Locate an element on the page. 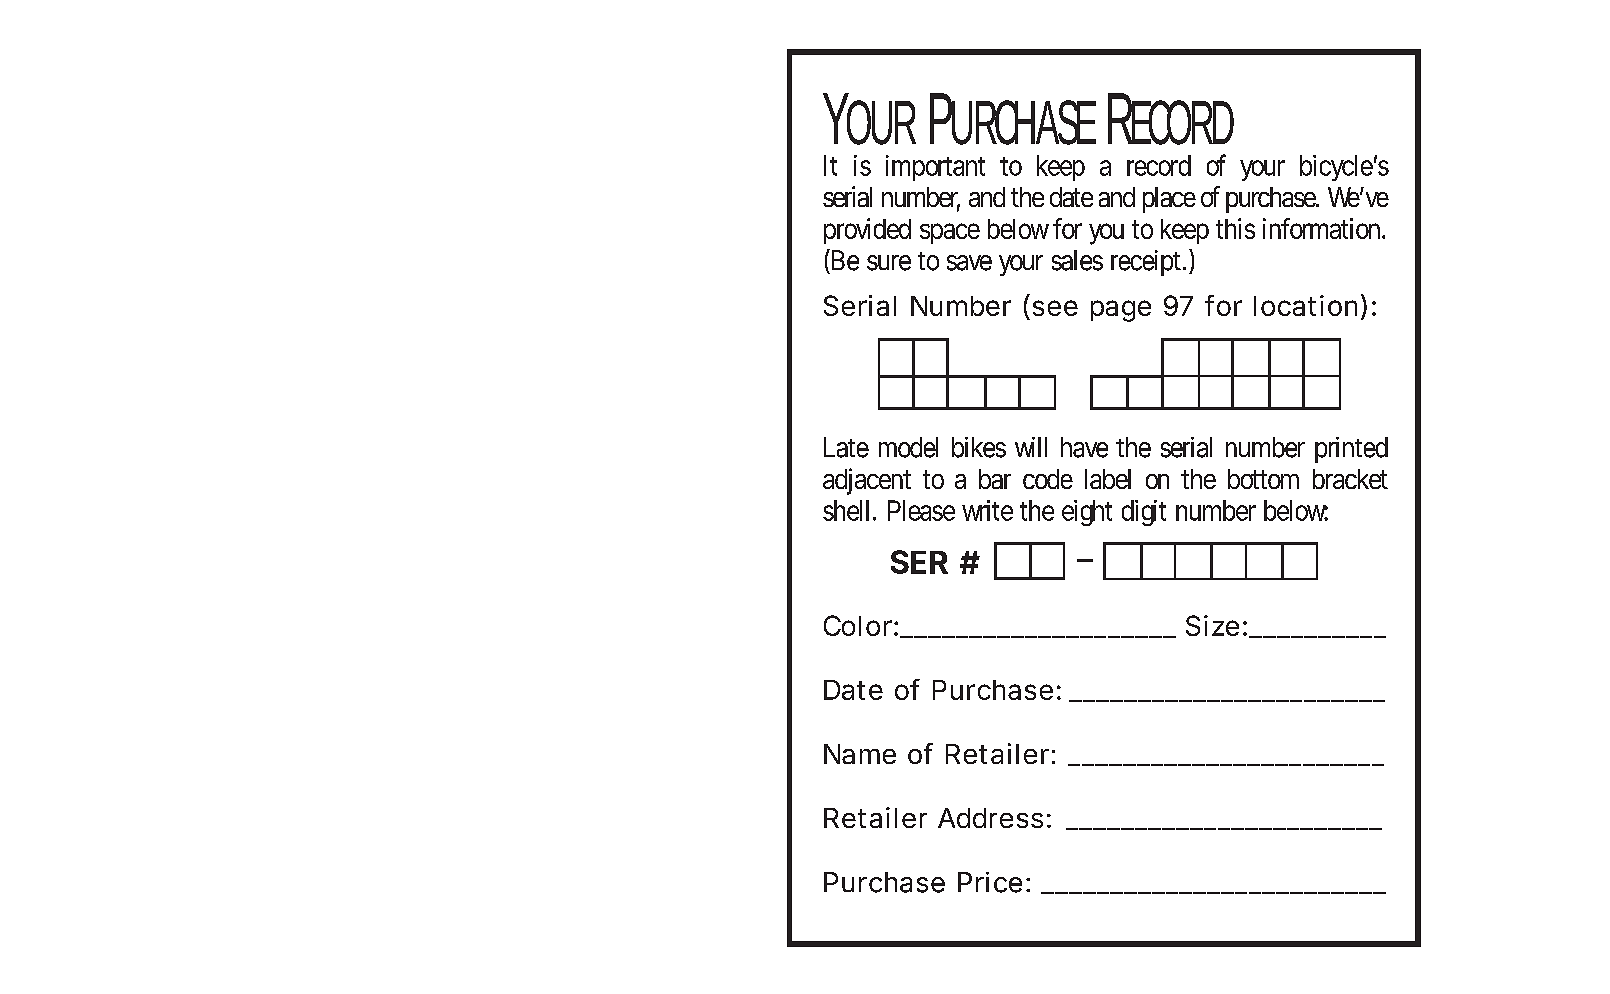  important is located at coordinates (935, 168).
